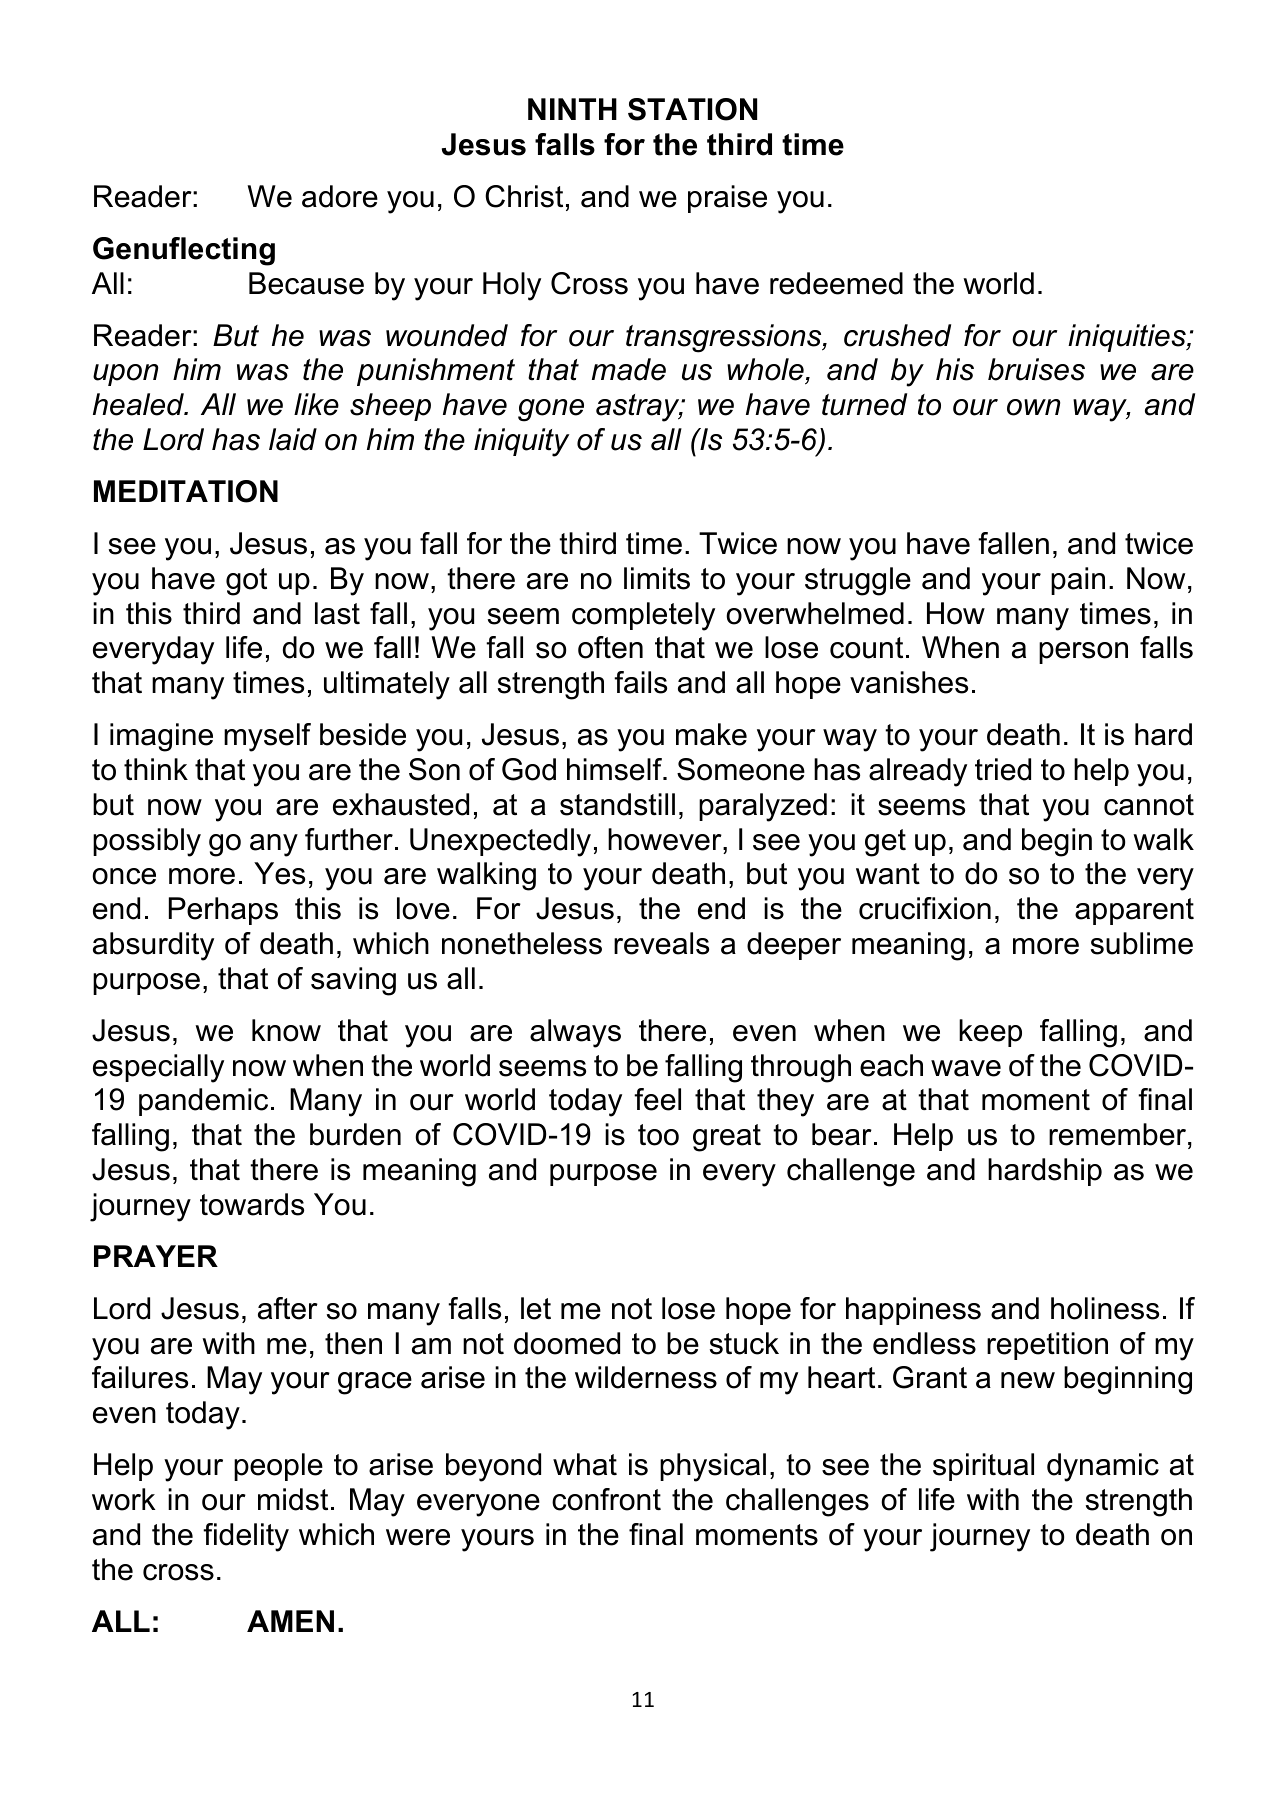 This page has width=1286, height=1819. What do you see at coordinates (279, 873) in the page?
I see `Yes` at bounding box center [279, 873].
